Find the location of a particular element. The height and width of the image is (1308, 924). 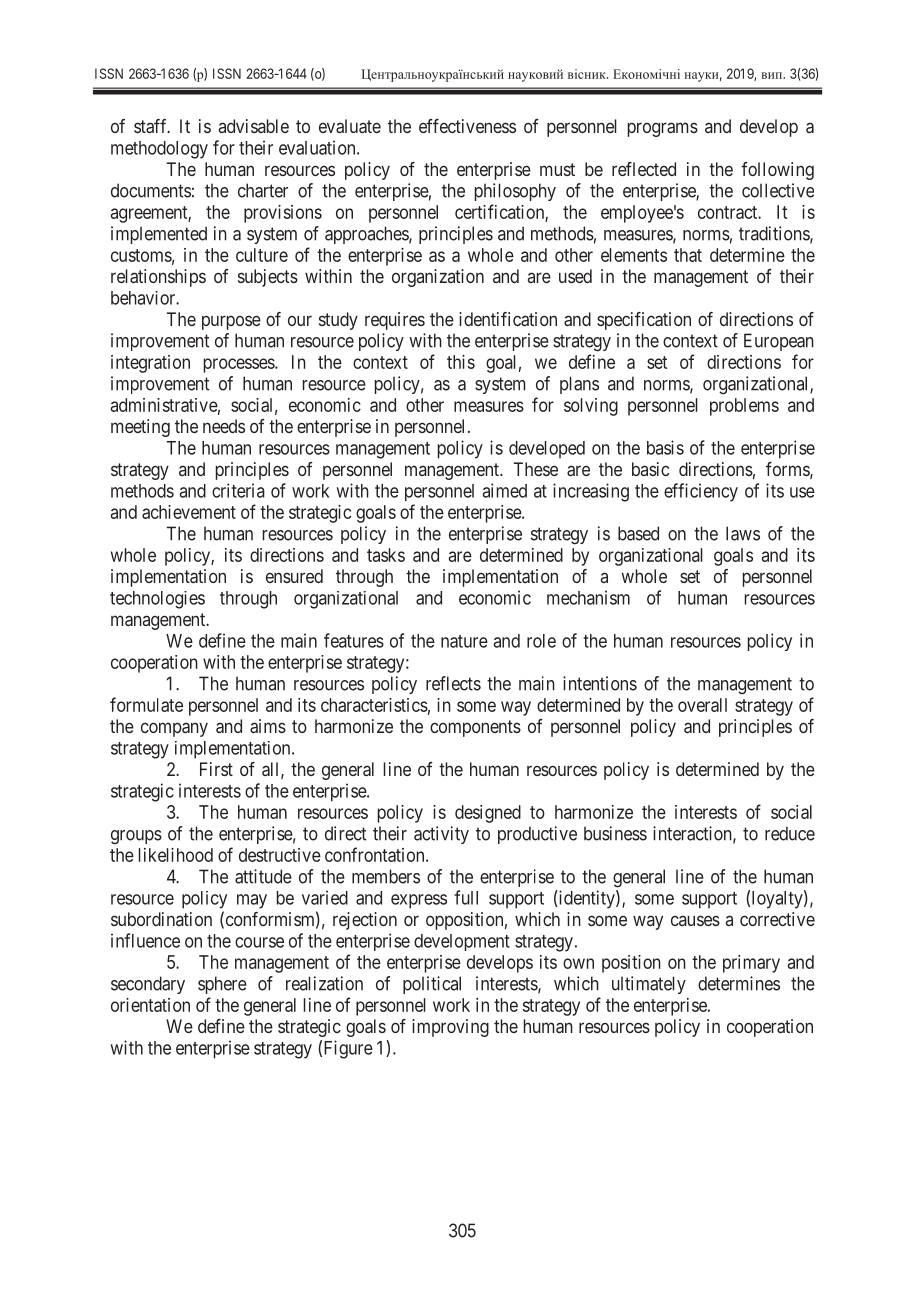

advisable is located at coordinates (254, 126).
